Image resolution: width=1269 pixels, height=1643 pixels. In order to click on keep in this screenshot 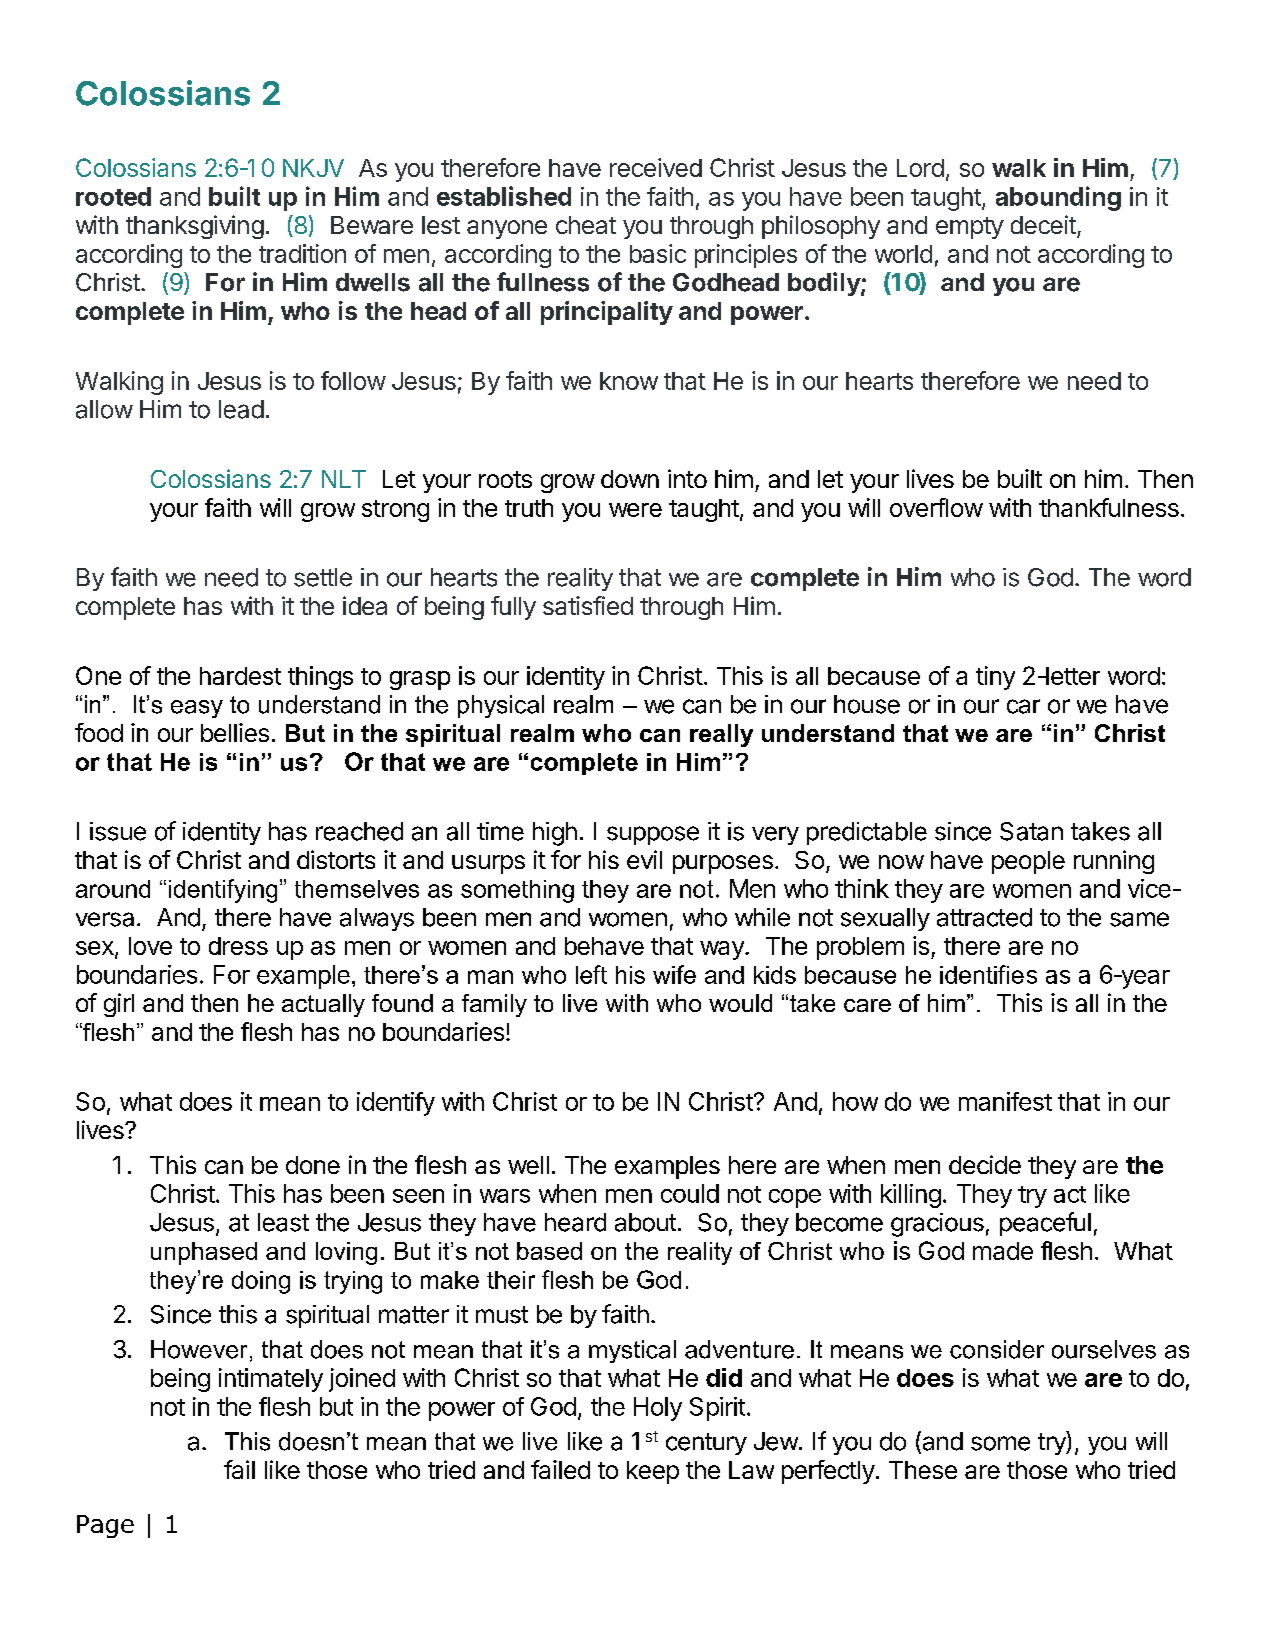, I will do `click(653, 1472)`.
